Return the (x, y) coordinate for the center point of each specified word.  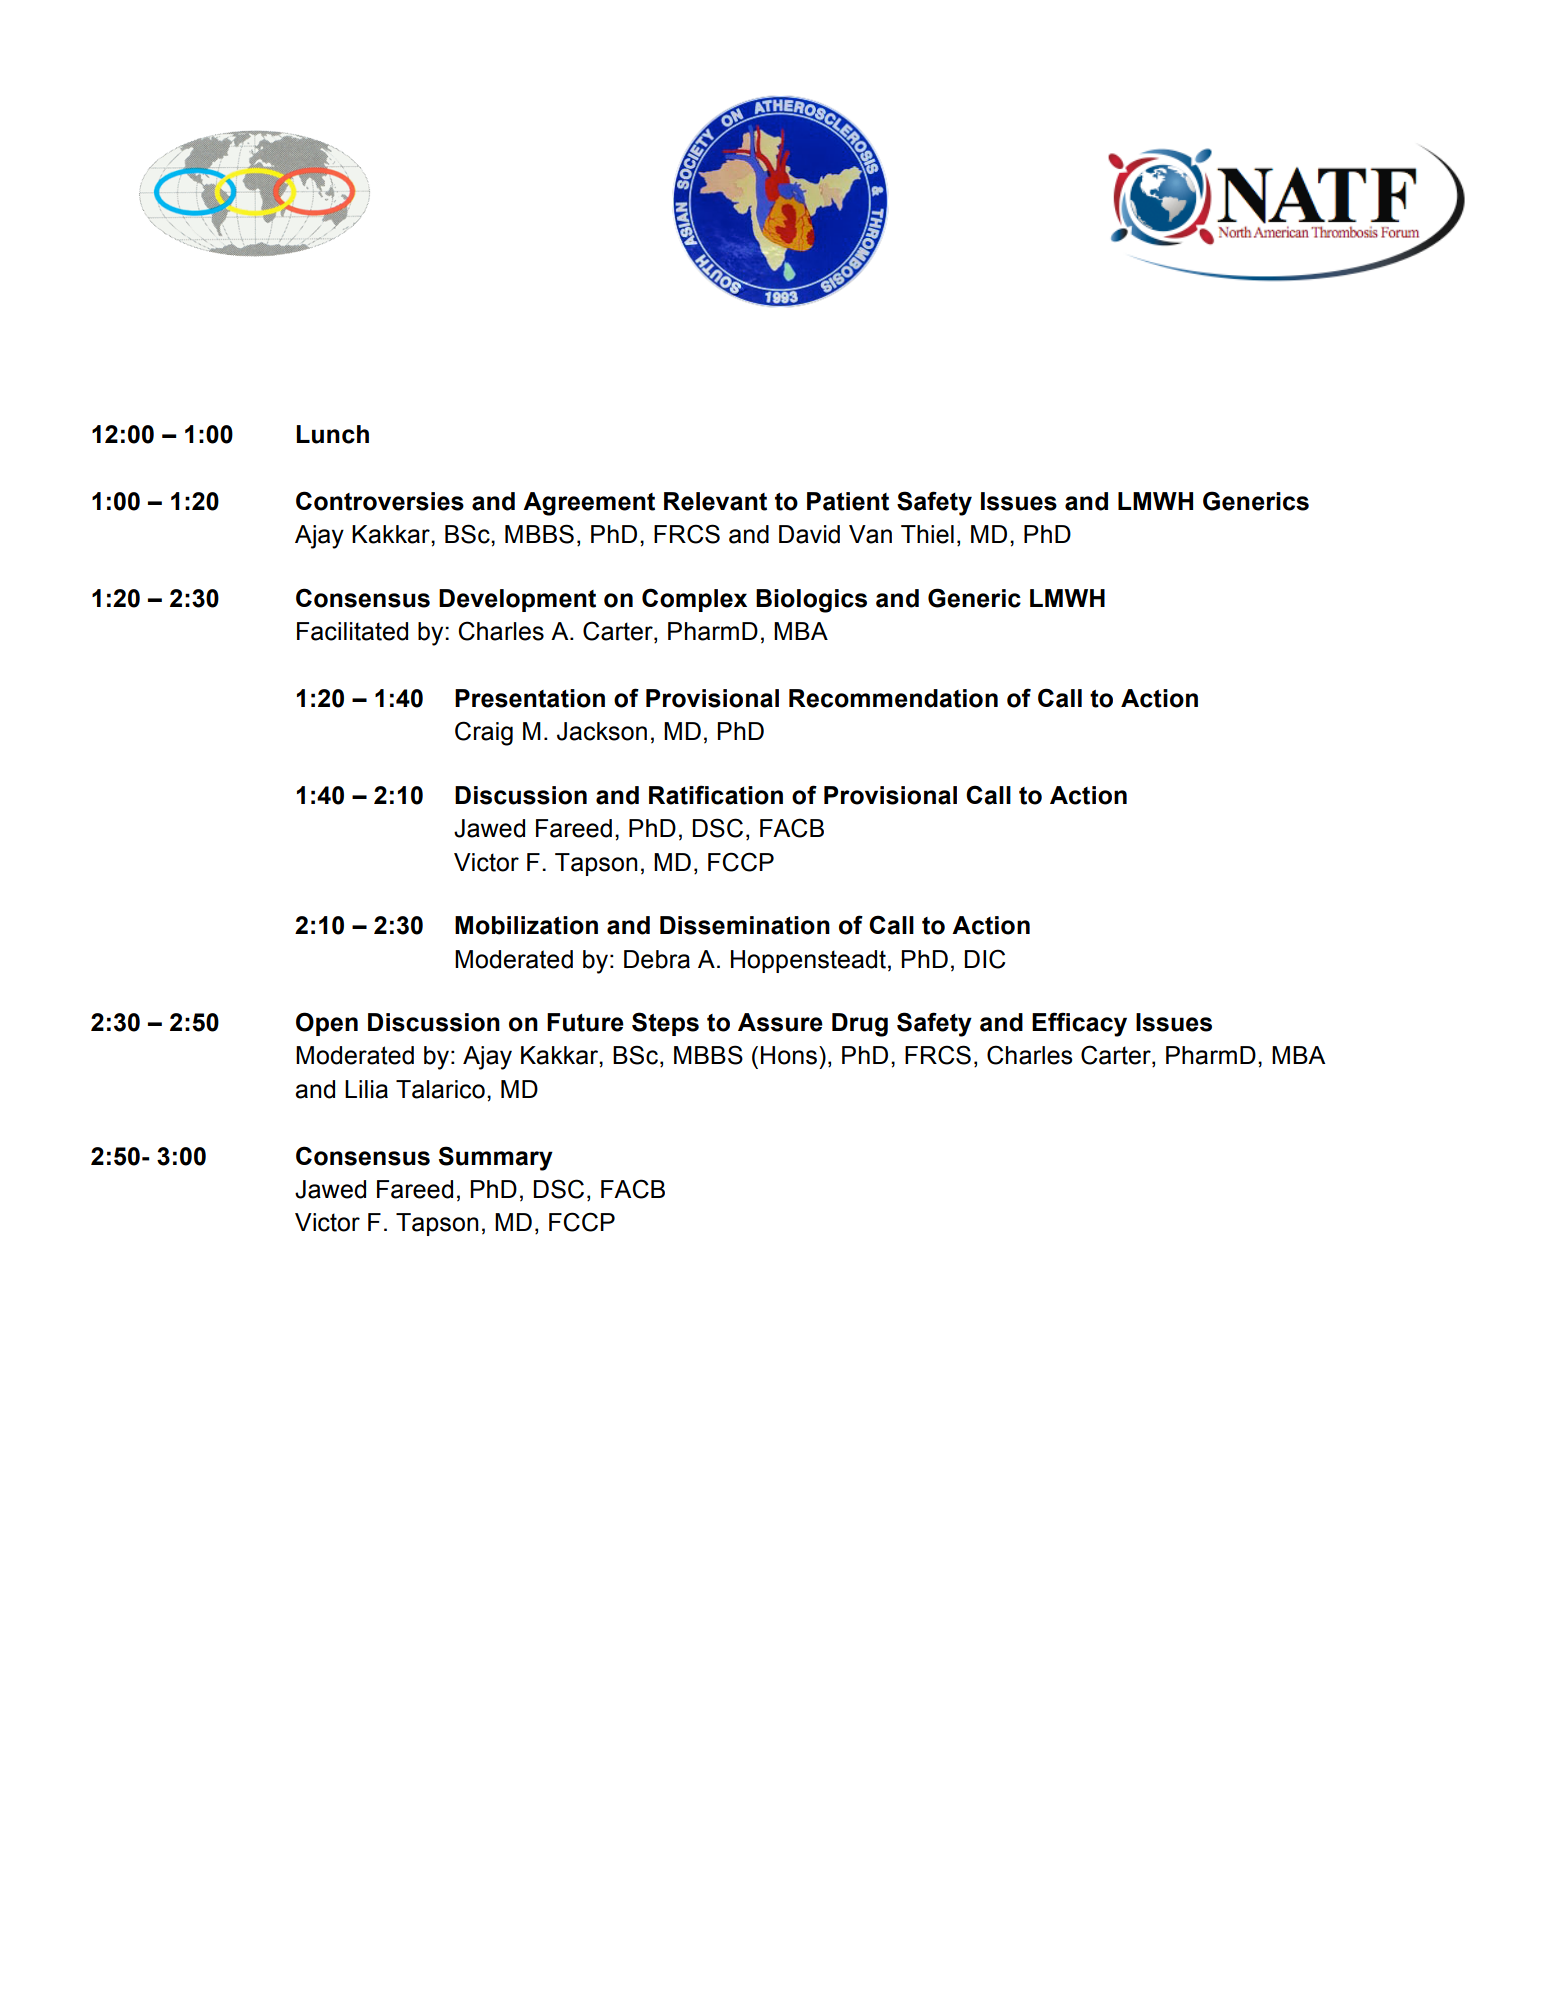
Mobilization (526, 925)
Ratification (716, 795)
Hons (789, 1055)
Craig (484, 733)
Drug (860, 1025)
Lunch (332, 434)
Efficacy (1079, 1024)
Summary (496, 1158)
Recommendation (893, 698)
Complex (694, 600)
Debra (657, 959)
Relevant (715, 501)
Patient (848, 501)
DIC (984, 959)
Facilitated (352, 631)
